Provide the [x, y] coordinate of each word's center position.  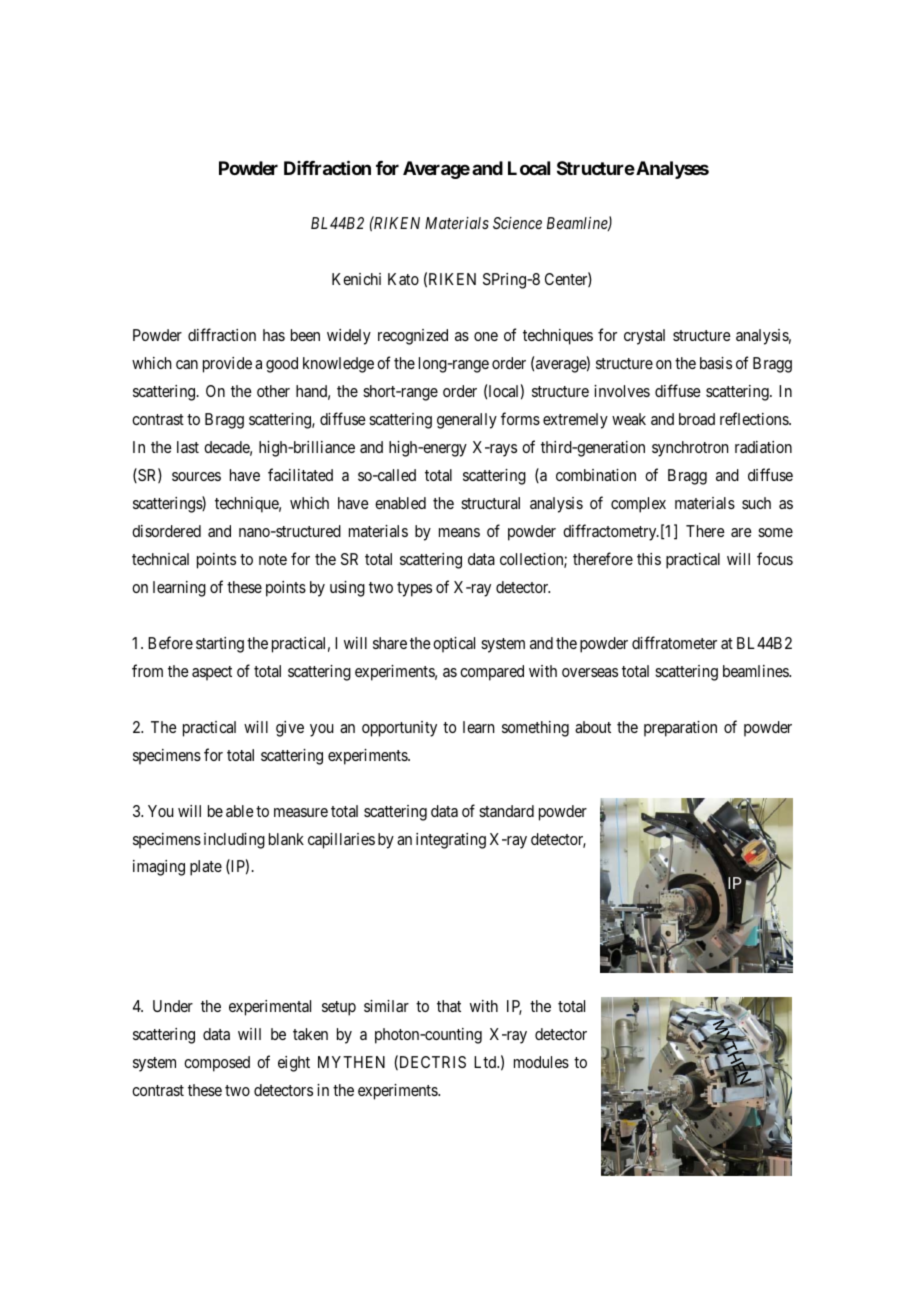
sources [196, 476]
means [459, 532]
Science [517, 223]
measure [301, 812]
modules [541, 1062]
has [274, 335]
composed [217, 1064]
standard [506, 811]
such [756, 503]
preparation [680, 729]
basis [716, 363]
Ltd [486, 1062]
